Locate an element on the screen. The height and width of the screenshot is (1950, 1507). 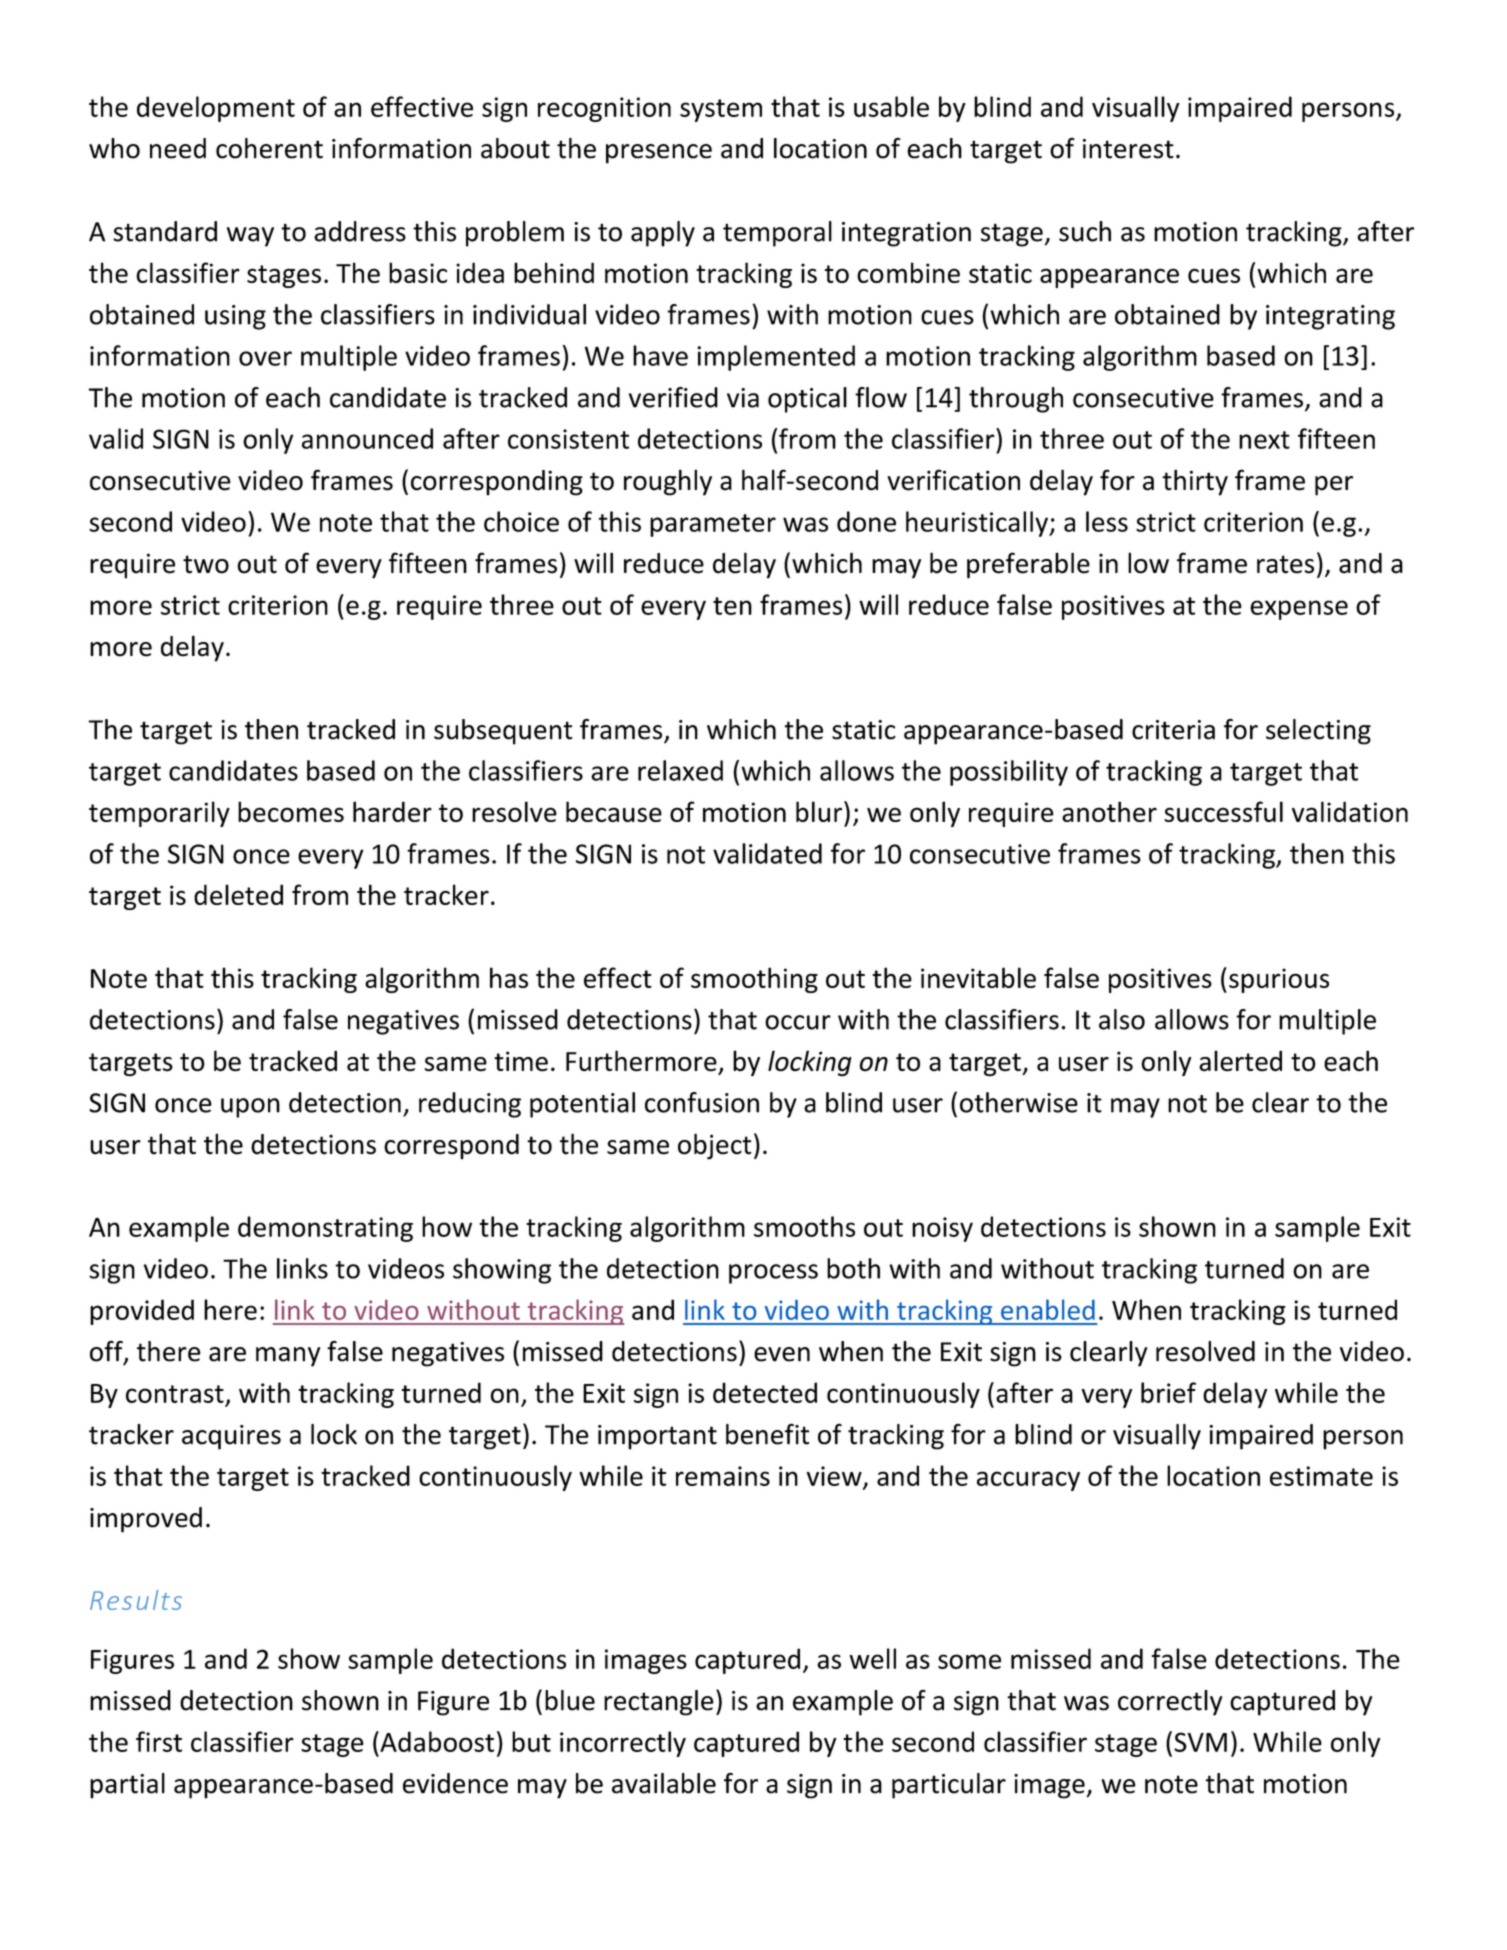
even is located at coordinates (782, 1354).
